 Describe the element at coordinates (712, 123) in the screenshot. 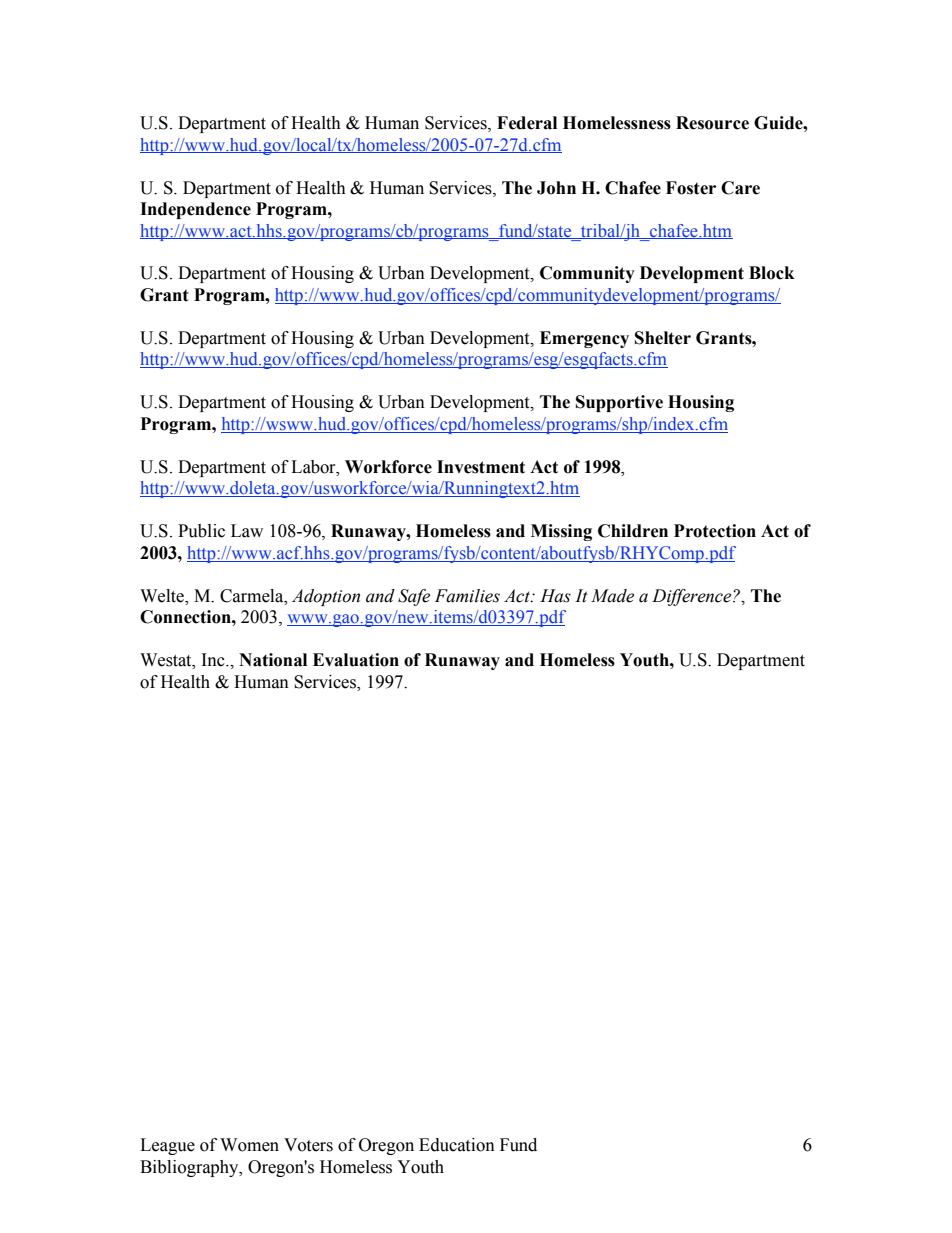

I see `Resource` at that location.
